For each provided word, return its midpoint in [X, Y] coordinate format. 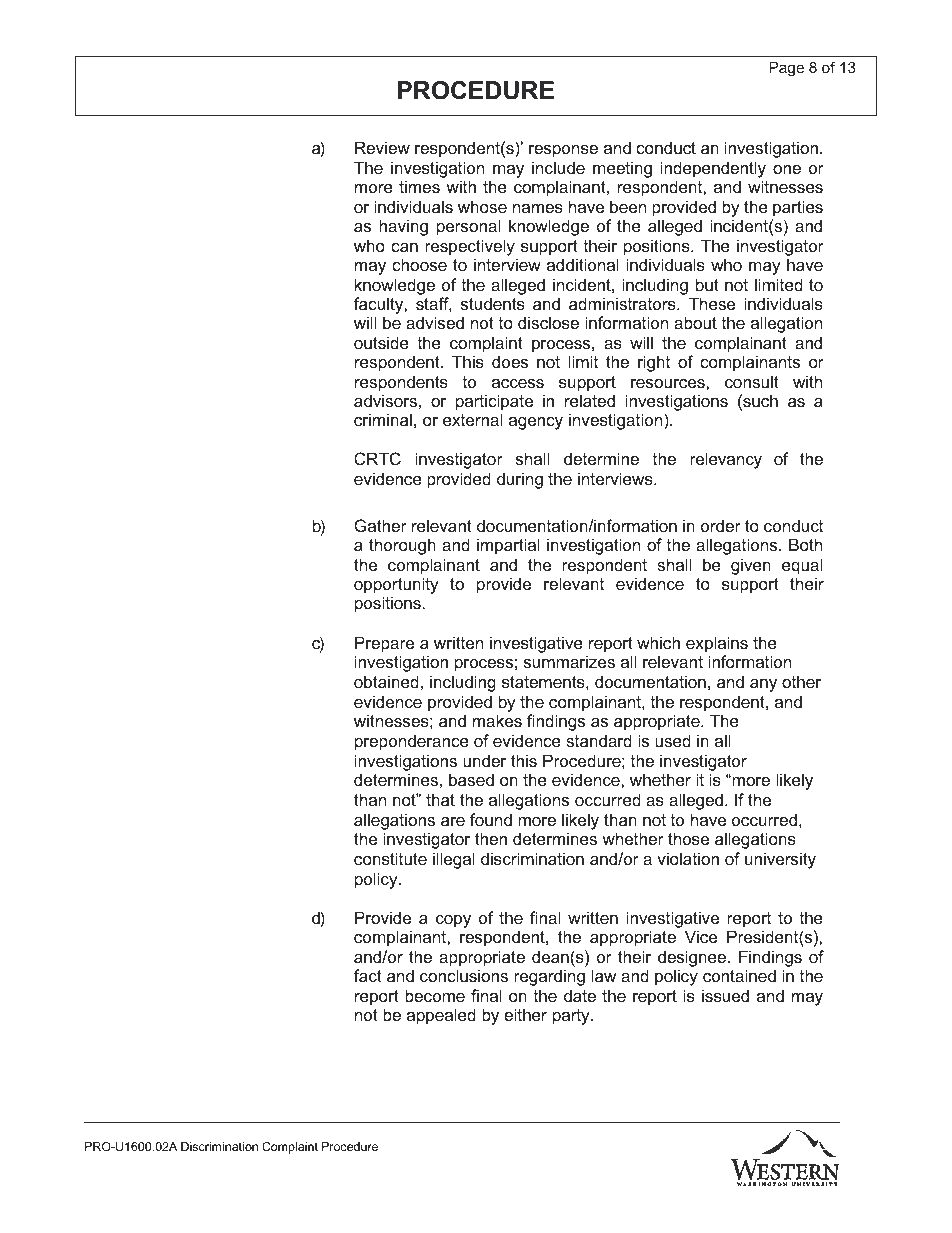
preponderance [412, 742]
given [751, 566]
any [763, 685]
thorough [402, 546]
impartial [508, 546]
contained [739, 975]
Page [786, 69]
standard [599, 740]
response [563, 151]
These [712, 303]
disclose [548, 322]
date [580, 995]
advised [435, 322]
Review [382, 147]
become [435, 995]
